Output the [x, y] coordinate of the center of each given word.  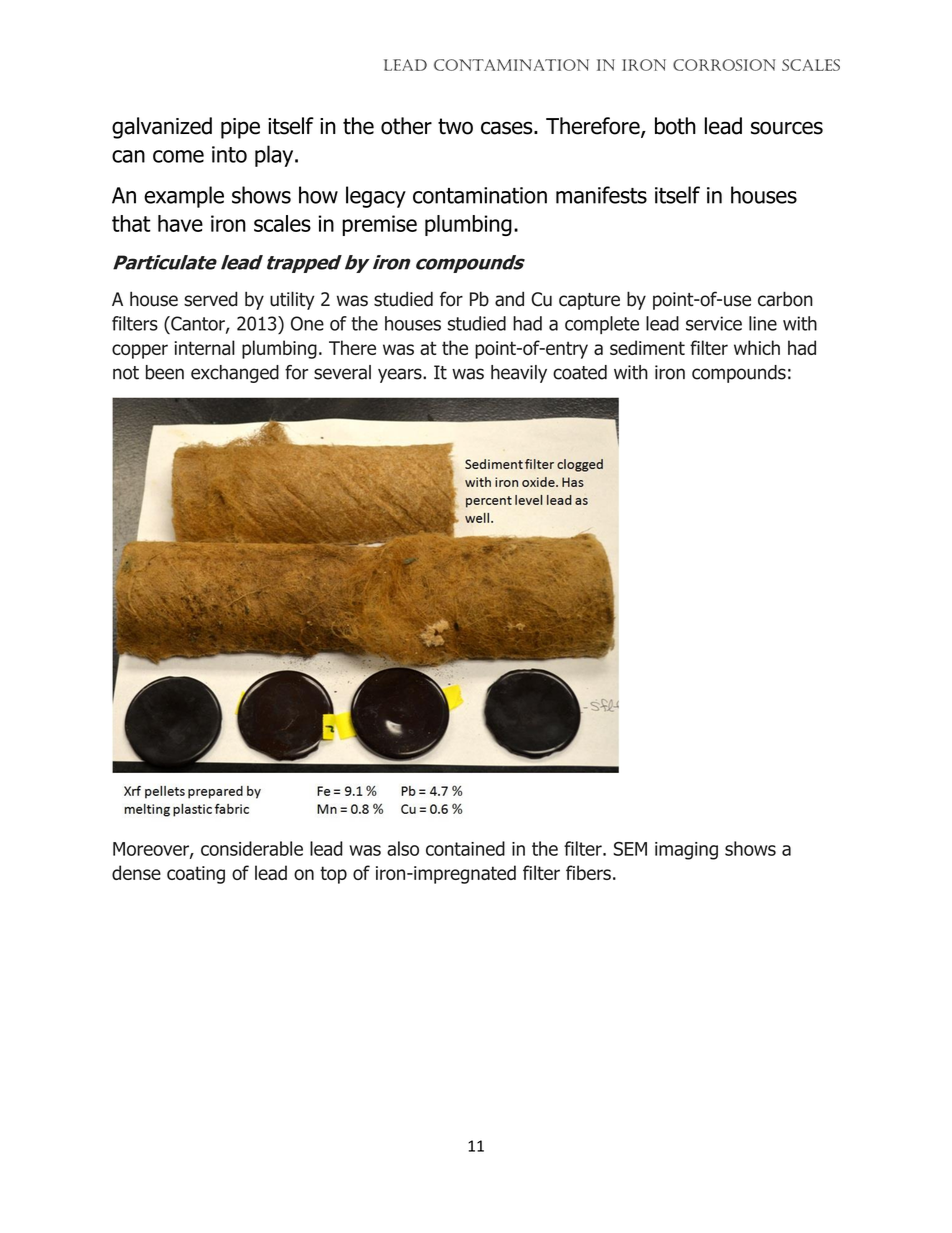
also [403, 848]
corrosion [724, 65]
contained [465, 848]
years [401, 375]
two [455, 126]
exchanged [235, 374]
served [211, 299]
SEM [630, 849]
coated [580, 372]
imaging [686, 851]
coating [196, 875]
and [509, 299]
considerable [252, 848]
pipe [240, 128]
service [714, 323]
